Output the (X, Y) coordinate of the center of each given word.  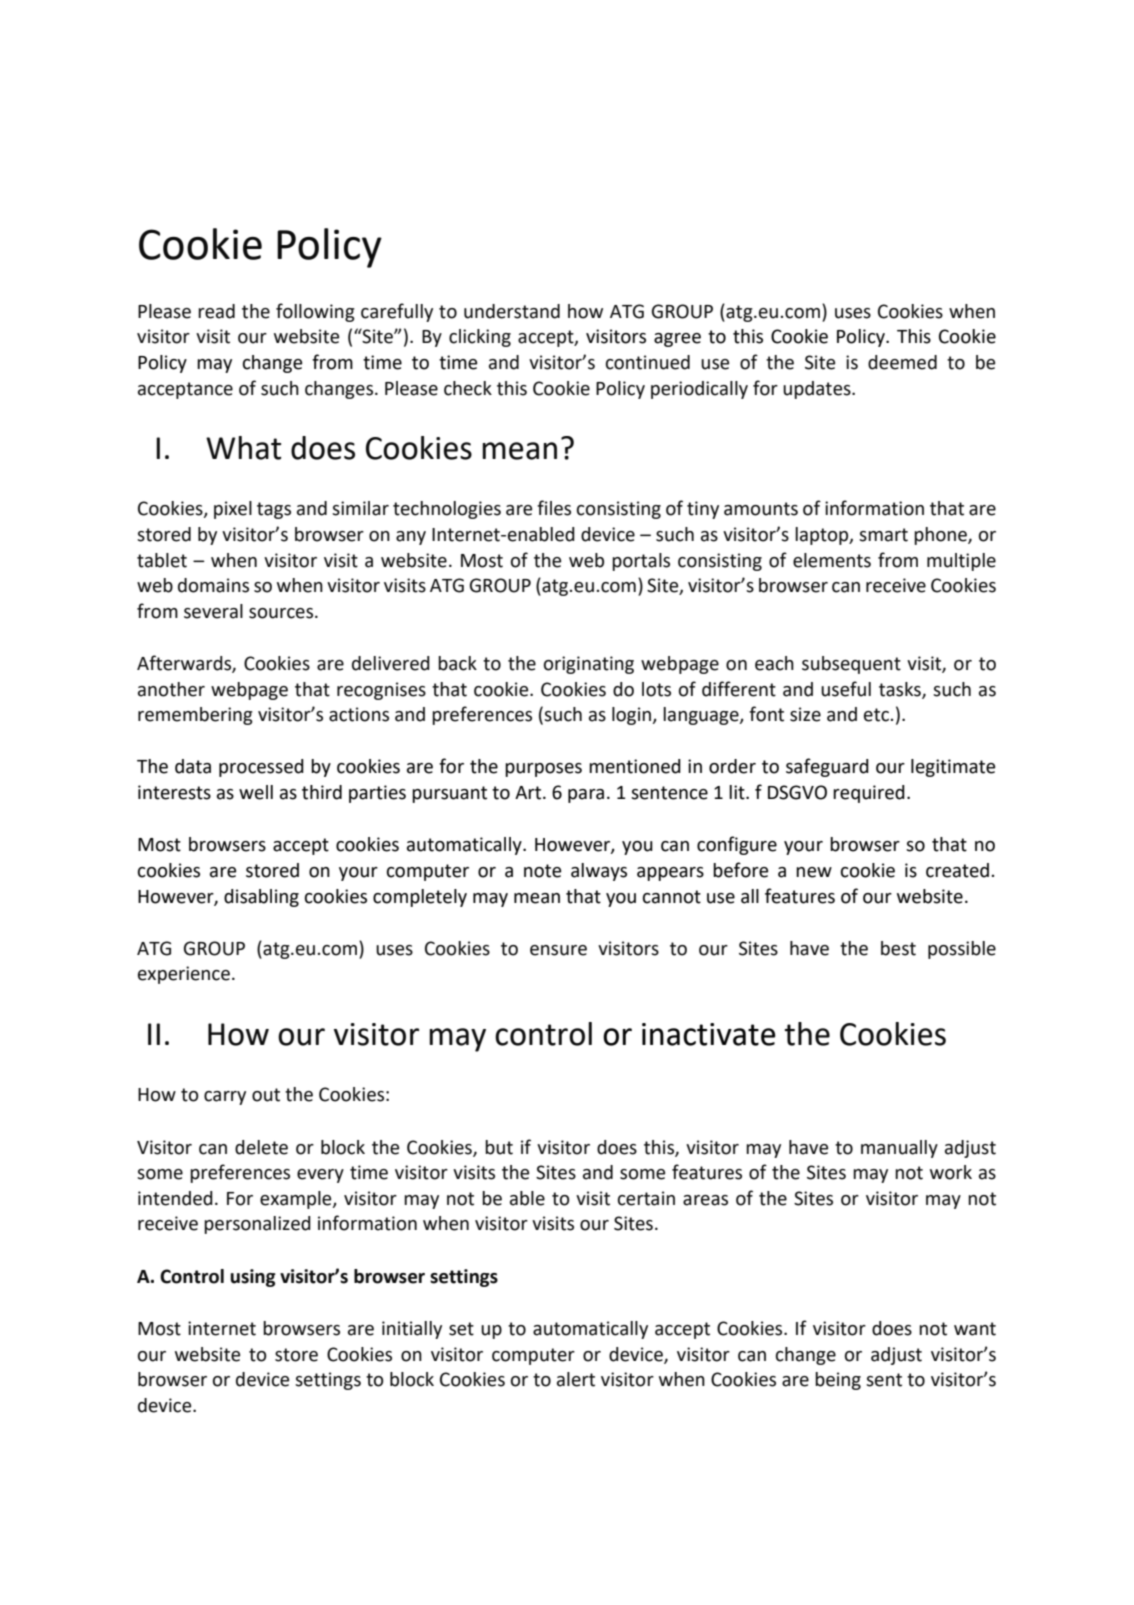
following (315, 312)
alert (576, 1379)
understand (512, 311)
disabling (261, 898)
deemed (902, 362)
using (253, 1278)
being (838, 1381)
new (814, 872)
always (599, 872)
